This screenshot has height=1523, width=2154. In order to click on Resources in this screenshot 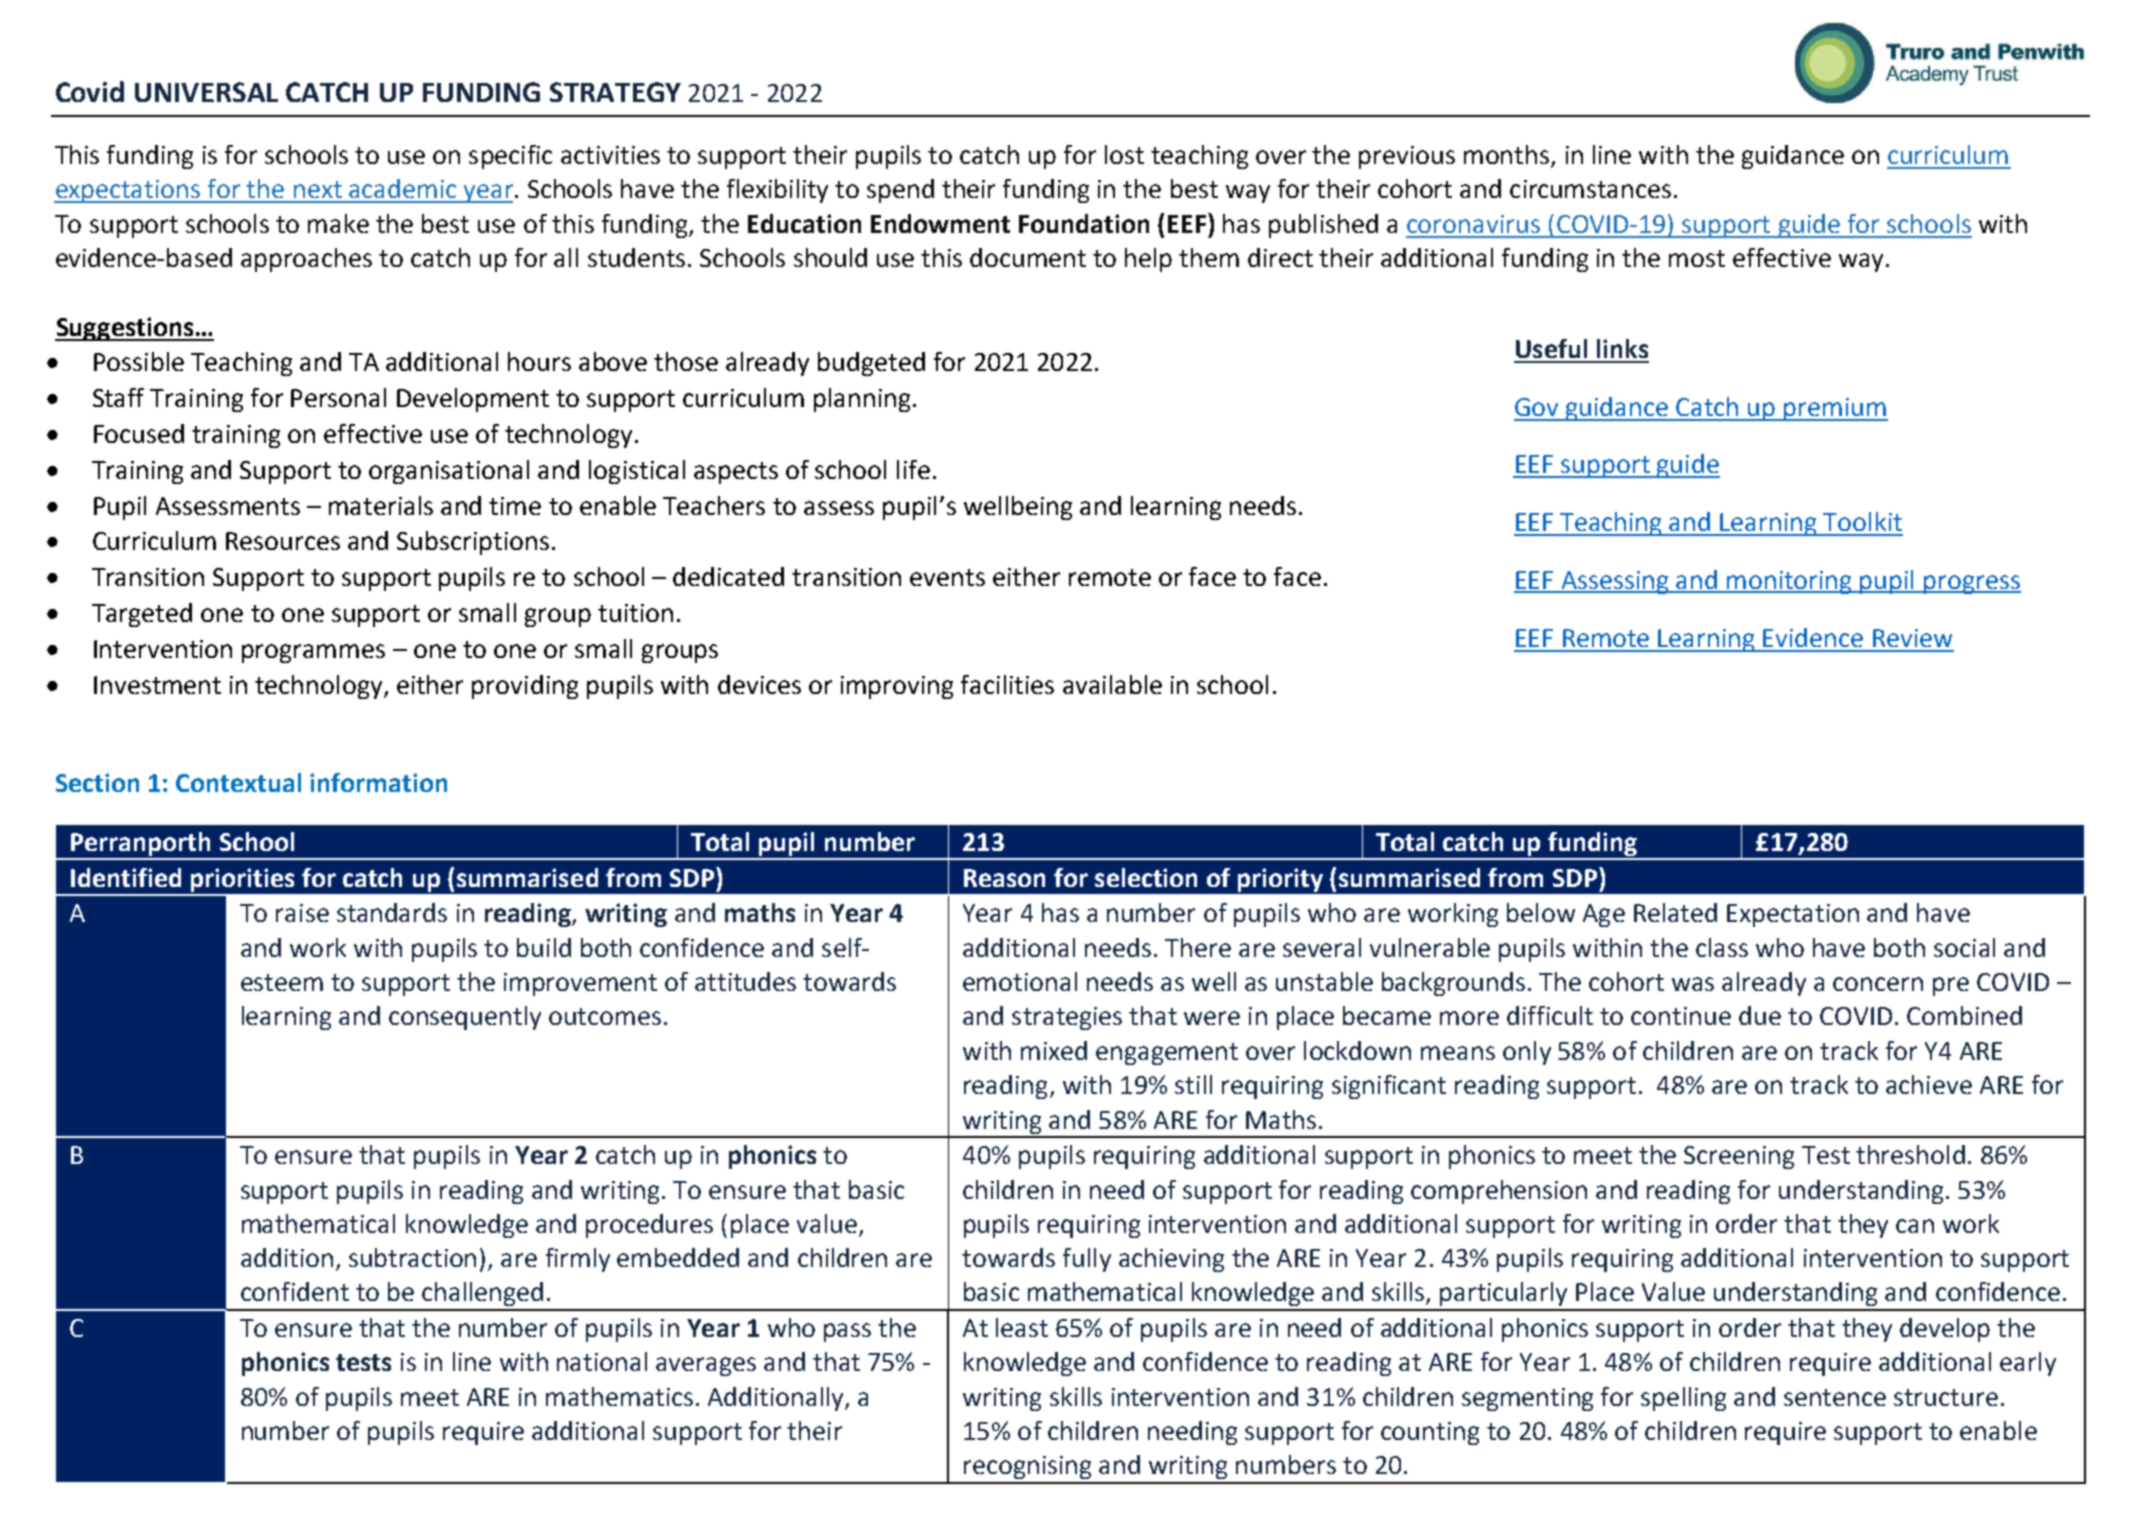, I will do `click(283, 541)`.
